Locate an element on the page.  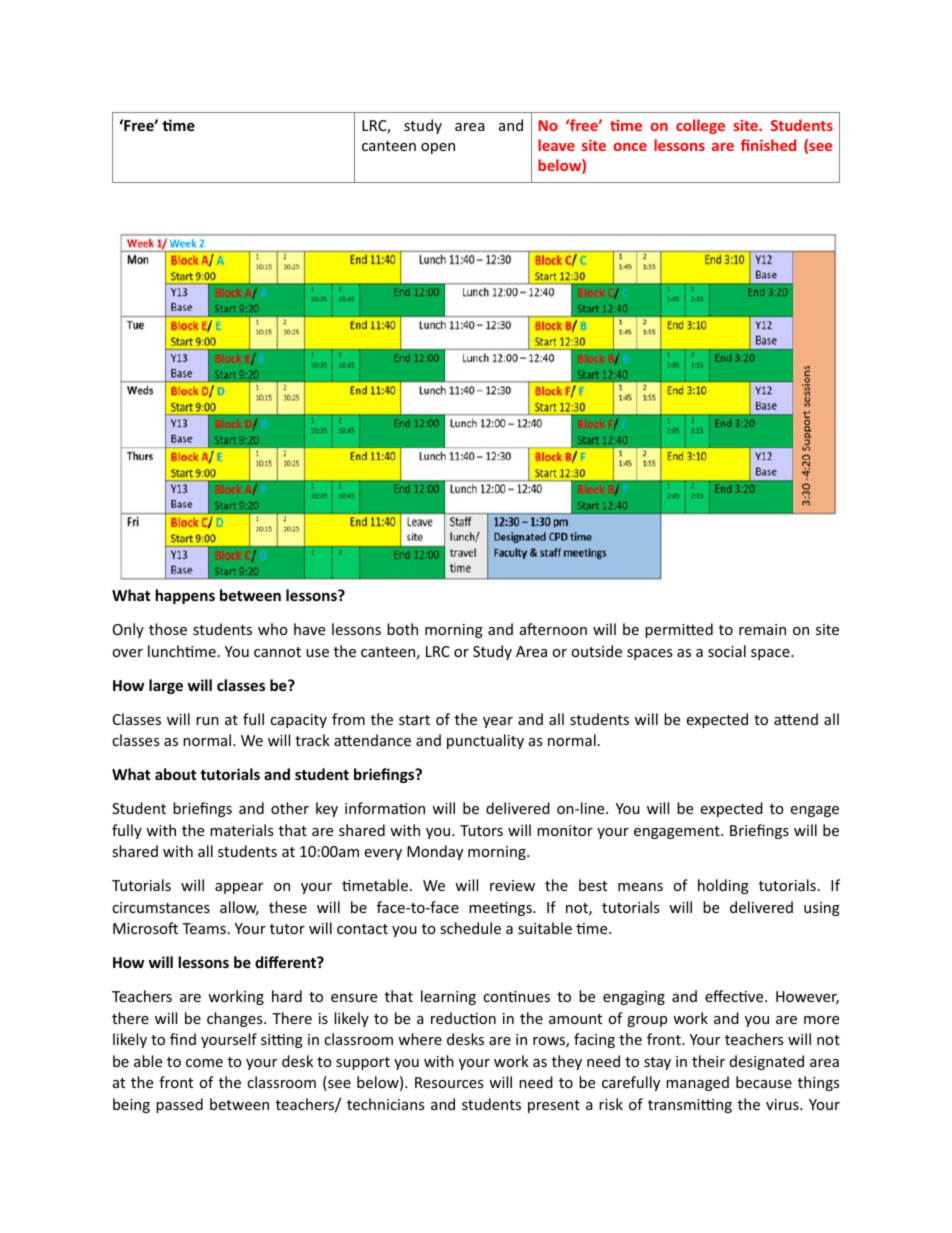
college is located at coordinates (700, 126).
